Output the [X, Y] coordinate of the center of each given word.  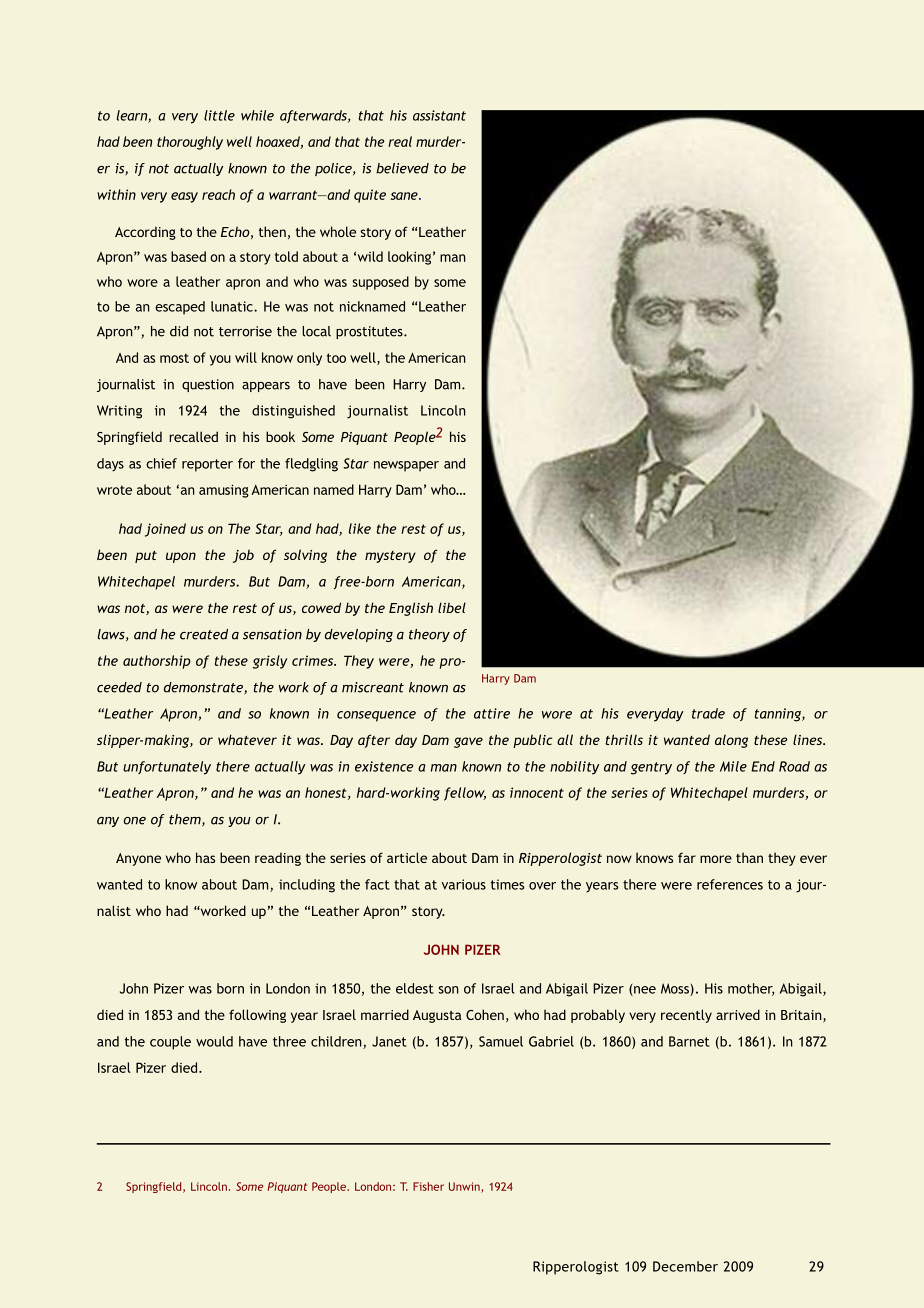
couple [170, 1043]
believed [402, 168]
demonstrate [204, 688]
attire [492, 713]
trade [708, 713]
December [685, 1266]
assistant [439, 115]
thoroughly [190, 143]
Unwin [465, 1187]
